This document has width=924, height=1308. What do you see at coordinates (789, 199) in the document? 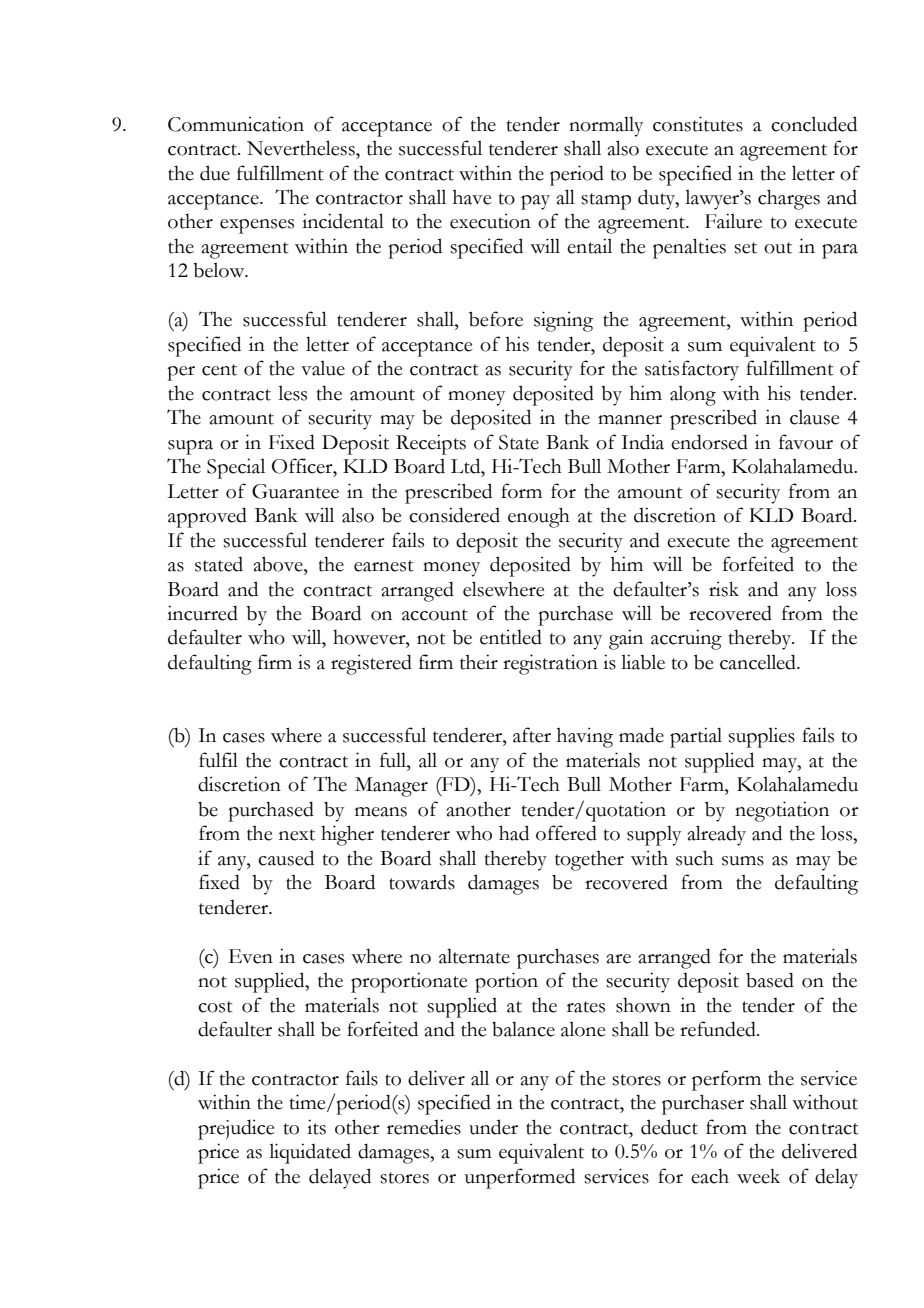
I see `charges` at bounding box center [789, 199].
